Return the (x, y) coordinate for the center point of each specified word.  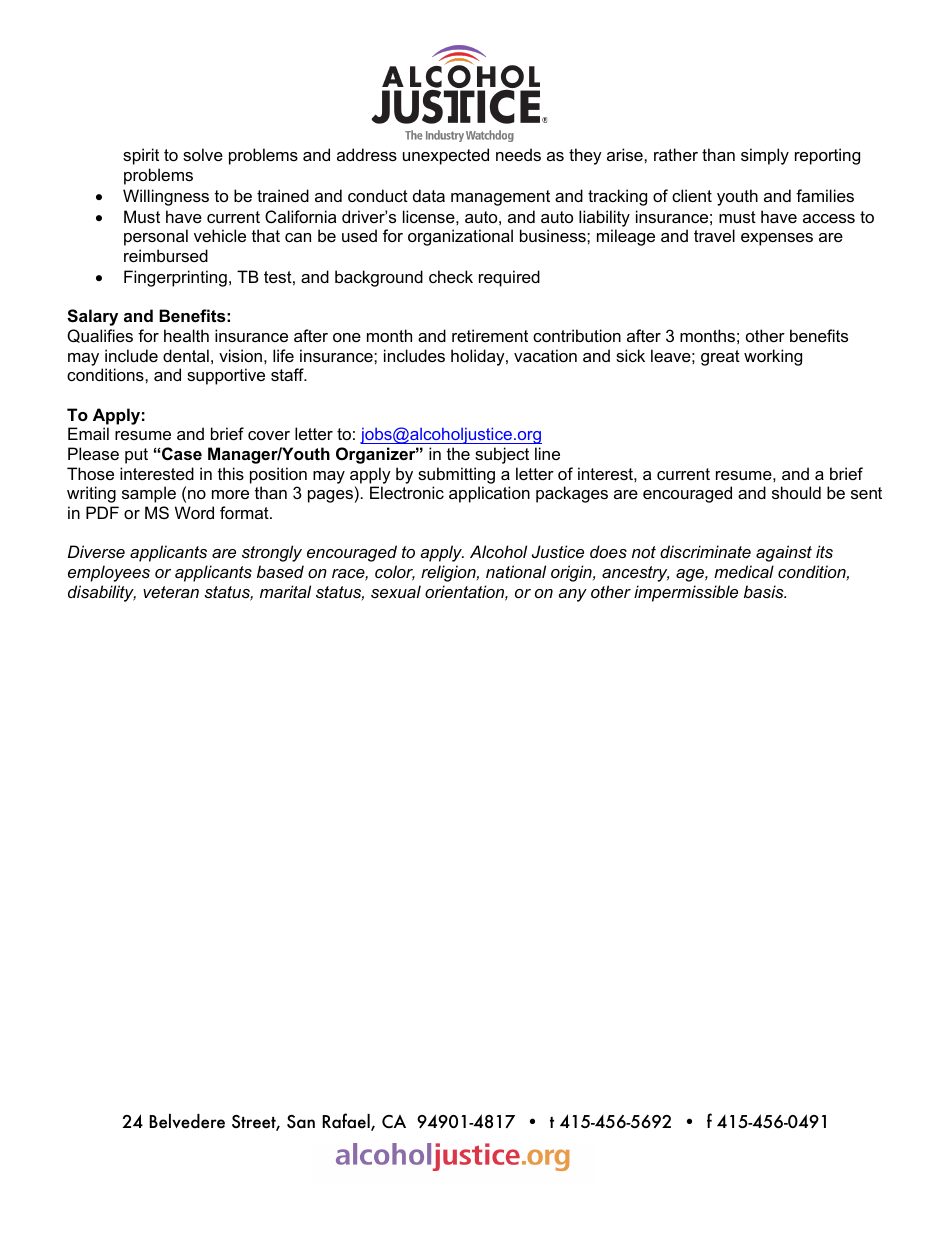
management (500, 198)
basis (765, 591)
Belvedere (187, 1121)
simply (765, 156)
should (796, 492)
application (489, 494)
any (572, 595)
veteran (171, 592)
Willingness (166, 197)
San (301, 1122)
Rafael (347, 1122)
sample (149, 494)
